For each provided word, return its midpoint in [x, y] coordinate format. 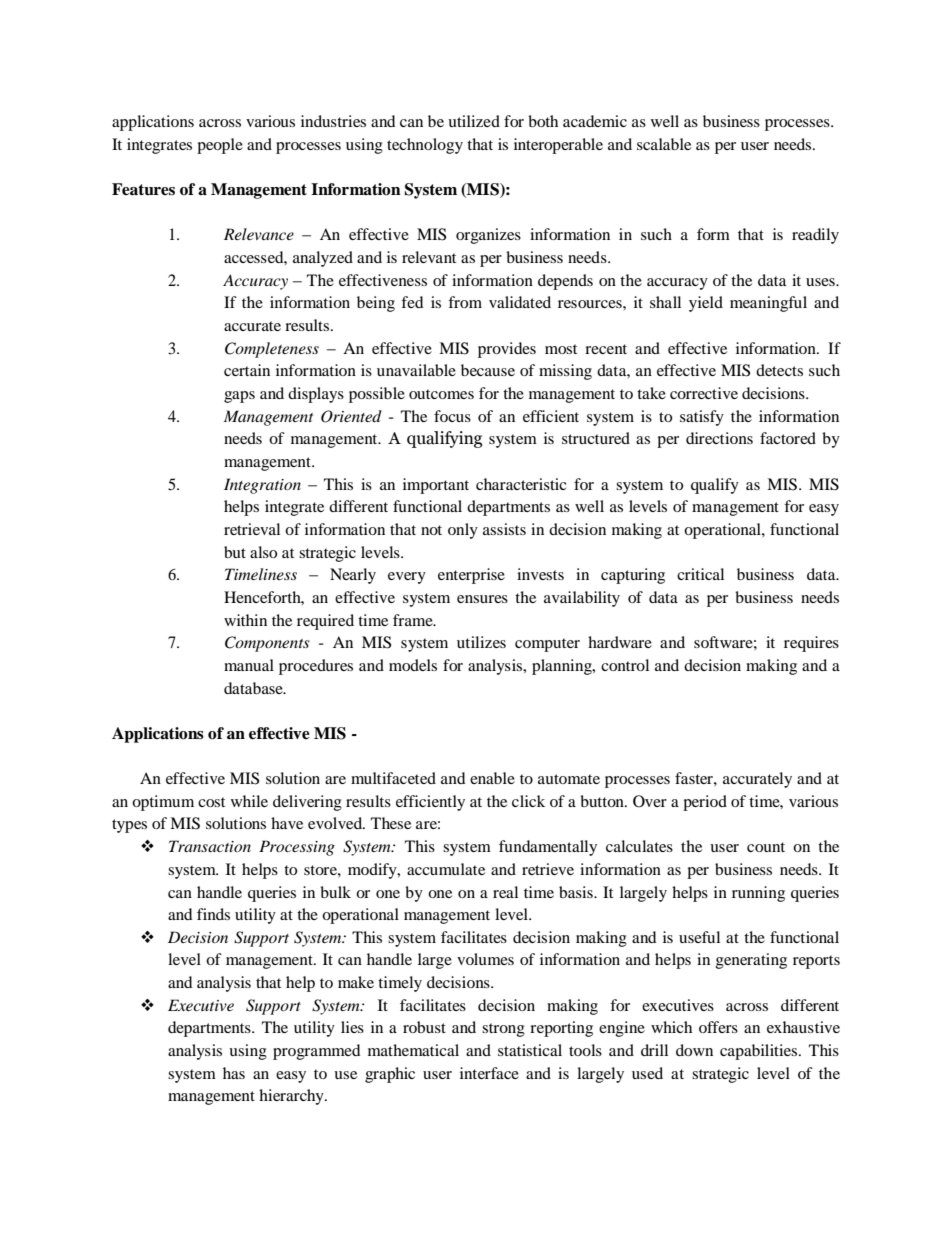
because [488, 370]
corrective [704, 393]
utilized [474, 121]
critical [700, 574]
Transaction [210, 846]
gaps [239, 397]
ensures [482, 599]
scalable [664, 144]
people [220, 146]
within [245, 620]
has [234, 1073]
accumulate [446, 869]
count [766, 847]
